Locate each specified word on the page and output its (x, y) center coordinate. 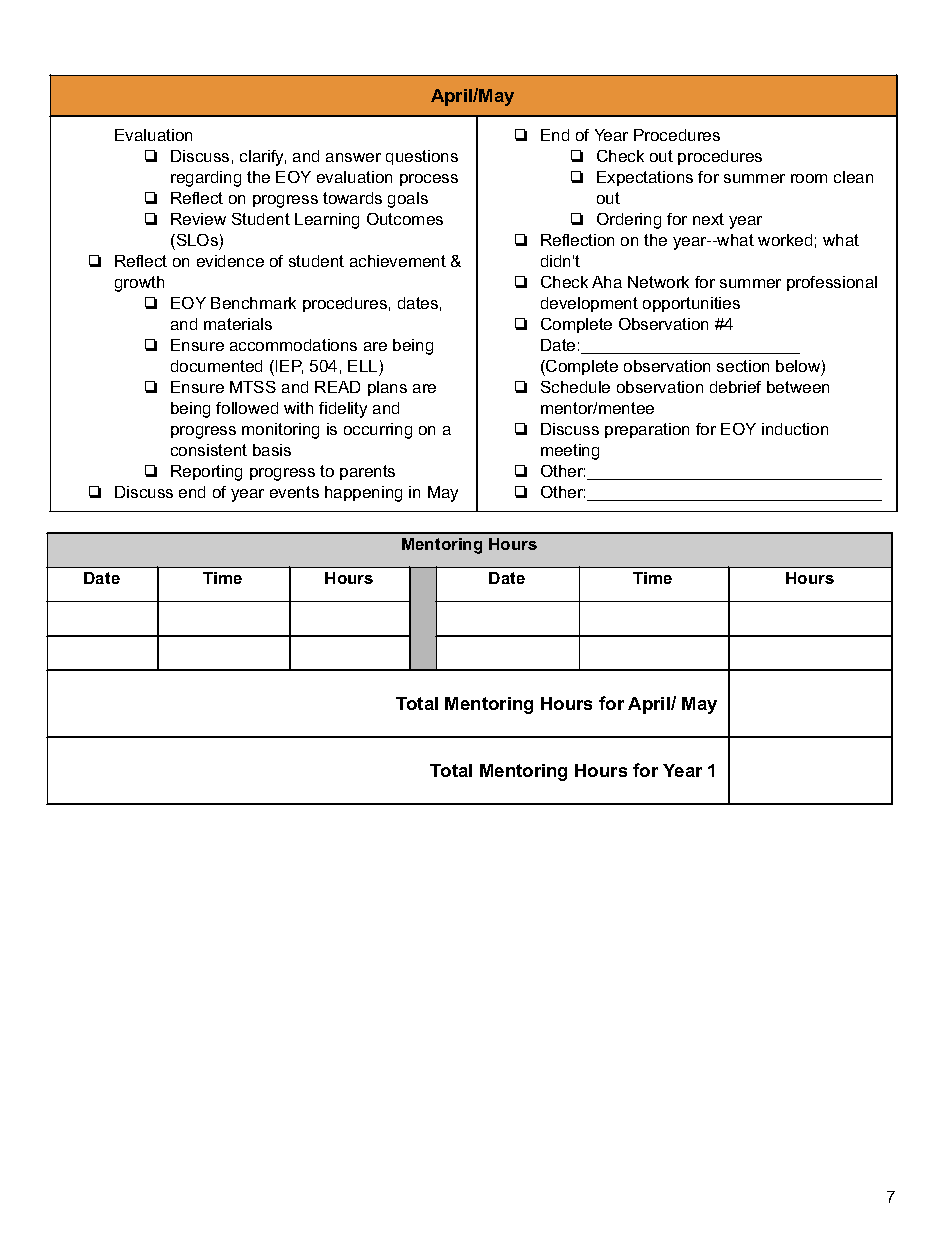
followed (247, 408)
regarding (206, 179)
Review (198, 219)
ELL (362, 366)
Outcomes (405, 219)
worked (785, 240)
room (809, 178)
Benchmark (253, 303)
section (743, 366)
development (589, 304)
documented (216, 366)
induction (795, 429)
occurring (378, 431)
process (429, 180)
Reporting (206, 473)
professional (832, 283)
